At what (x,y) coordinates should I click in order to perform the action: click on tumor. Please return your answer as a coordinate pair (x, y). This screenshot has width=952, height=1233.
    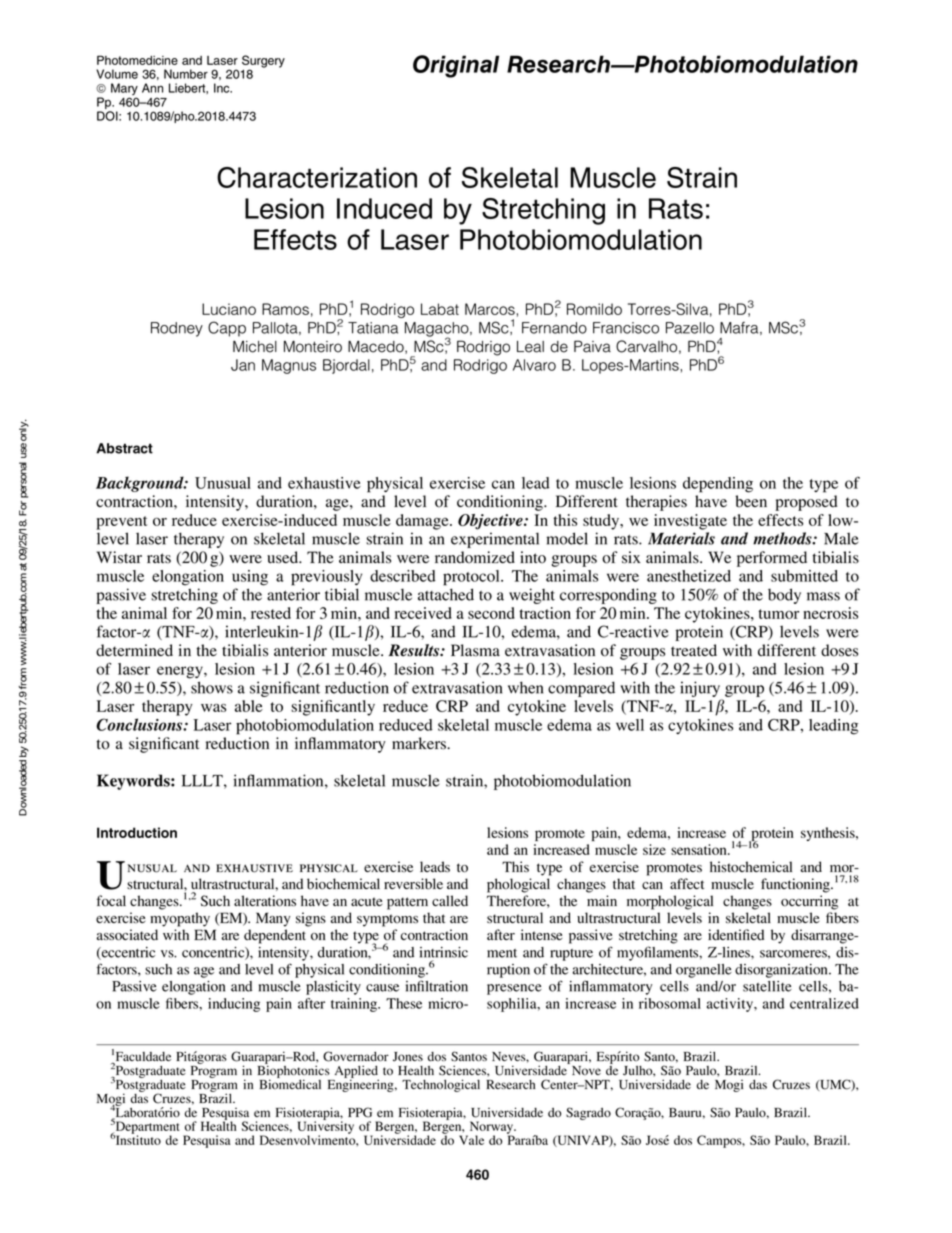
    Looking at the image, I should click on (778, 614).
